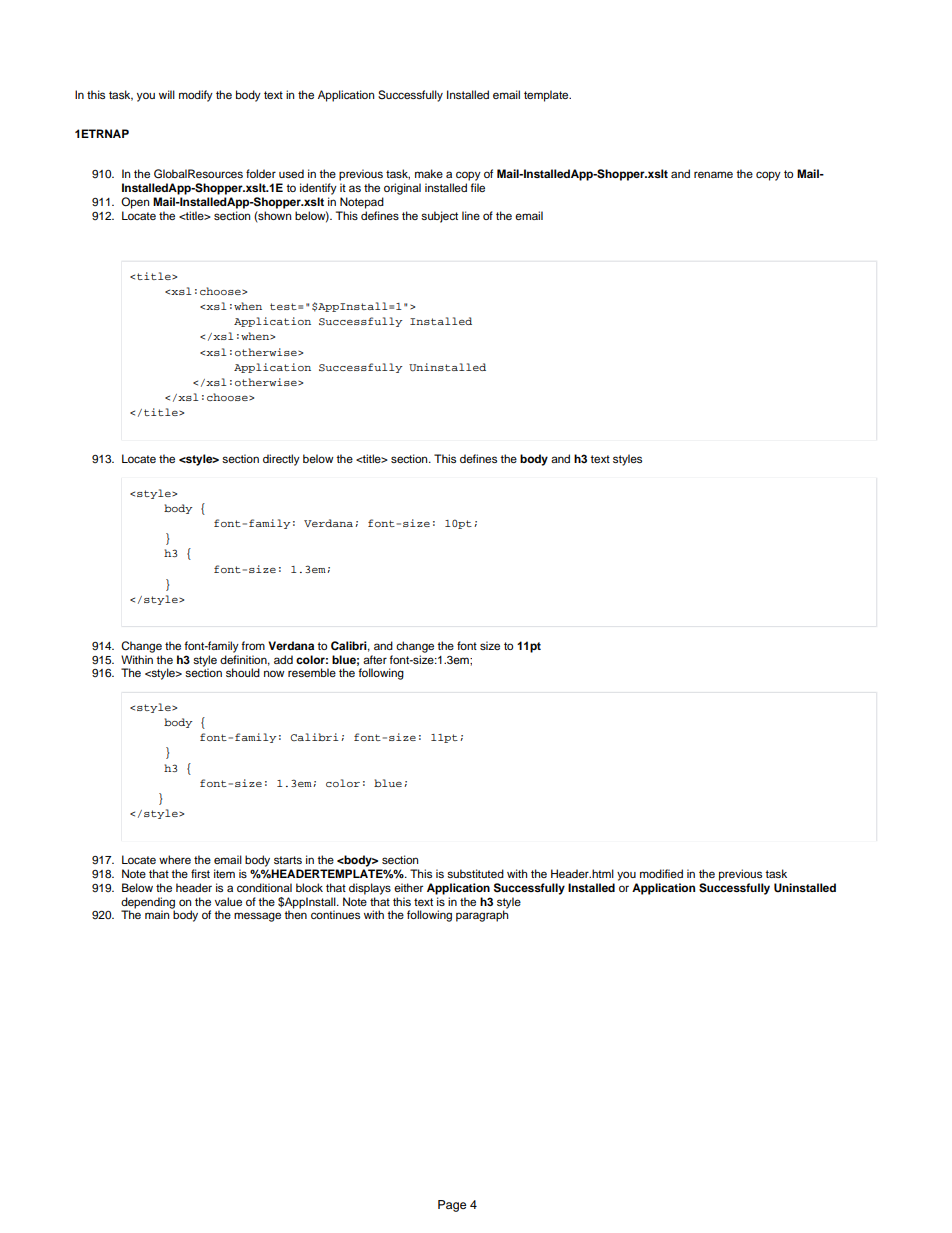  What do you see at coordinates (281, 460) in the image?
I see `directly` at bounding box center [281, 460].
